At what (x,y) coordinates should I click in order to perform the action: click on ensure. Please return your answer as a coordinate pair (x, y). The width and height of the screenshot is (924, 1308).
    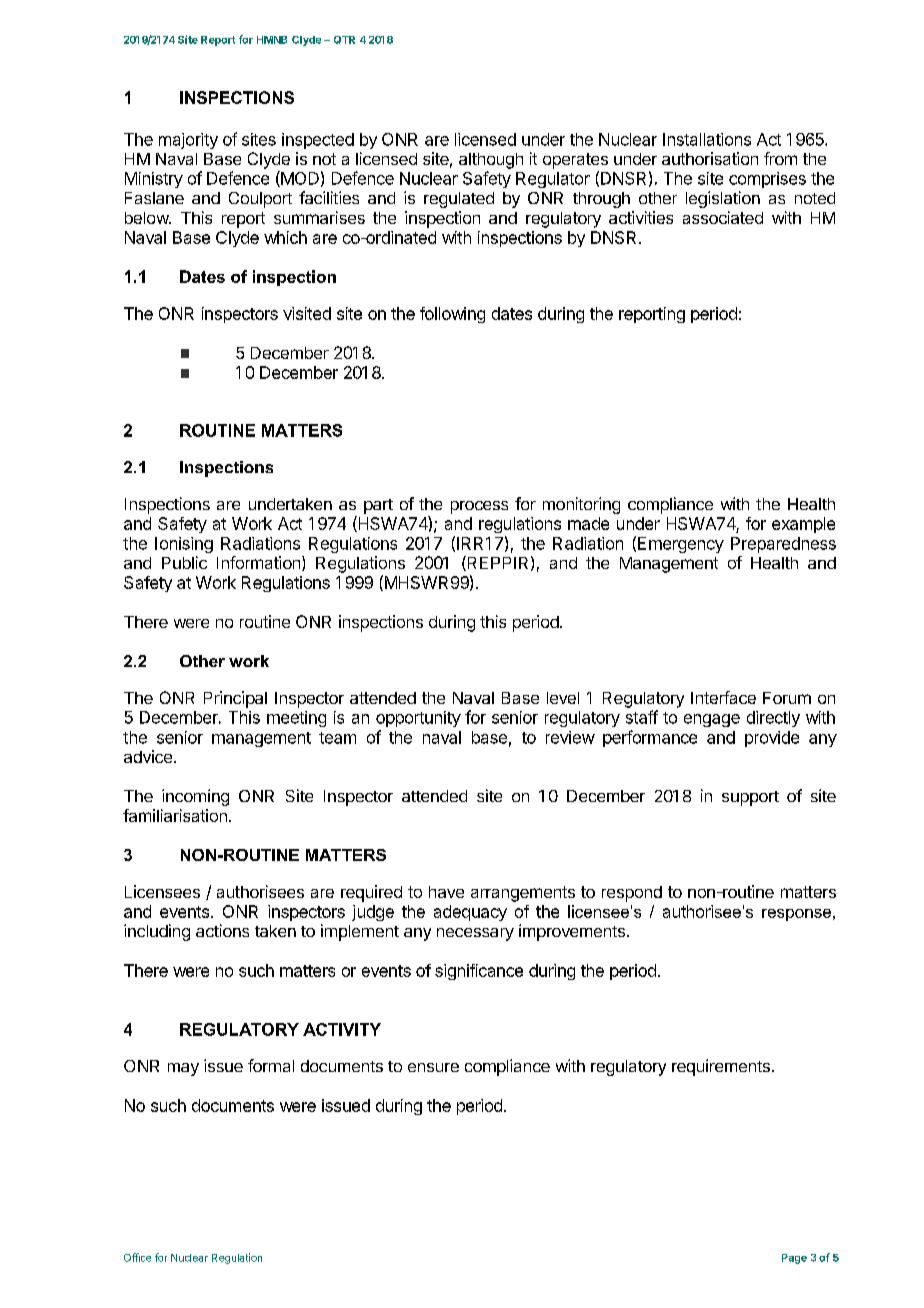
    Looking at the image, I should click on (433, 1067).
